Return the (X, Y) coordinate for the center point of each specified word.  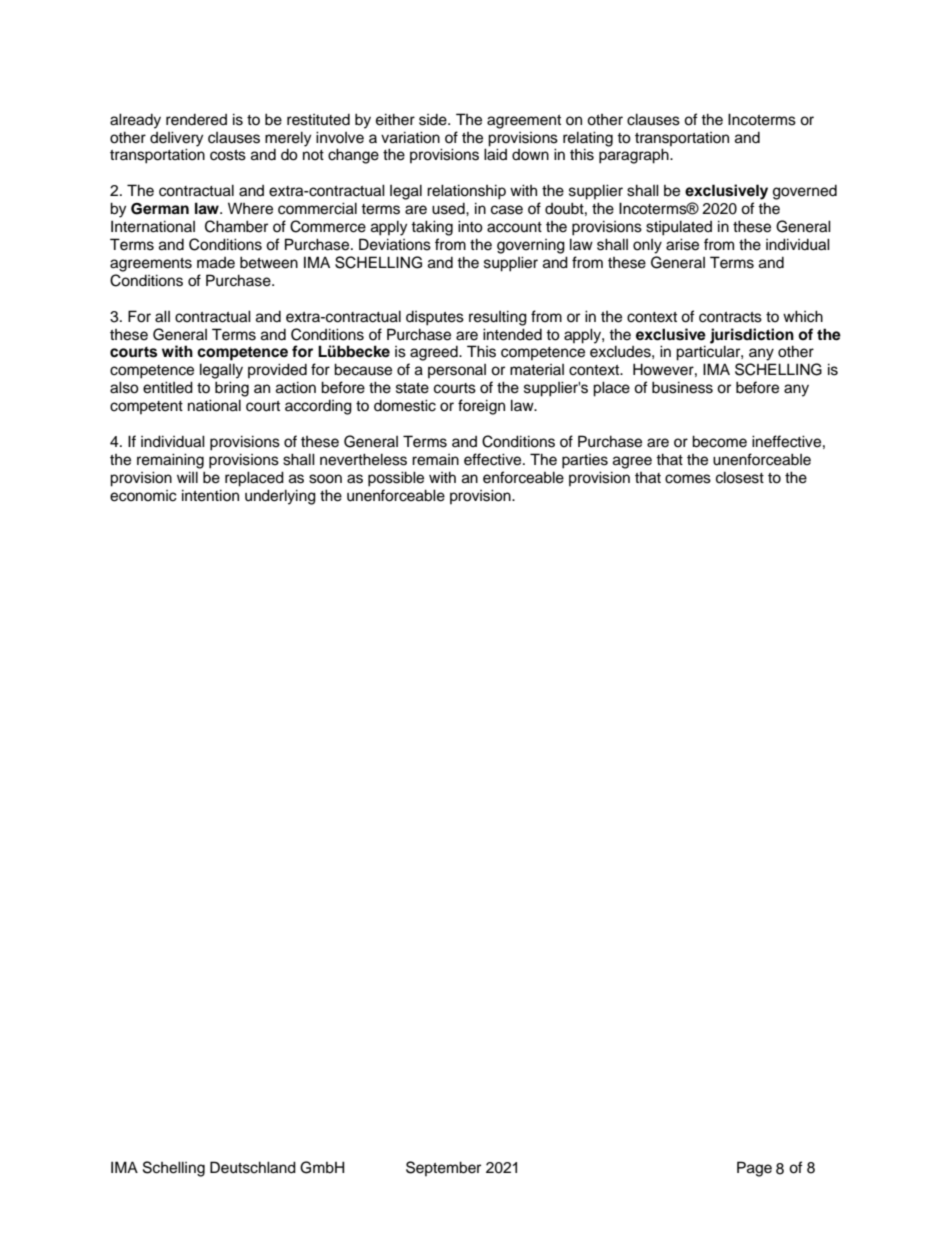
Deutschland (253, 1167)
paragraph (635, 156)
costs (228, 155)
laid (495, 154)
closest (740, 477)
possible (396, 479)
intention (210, 495)
